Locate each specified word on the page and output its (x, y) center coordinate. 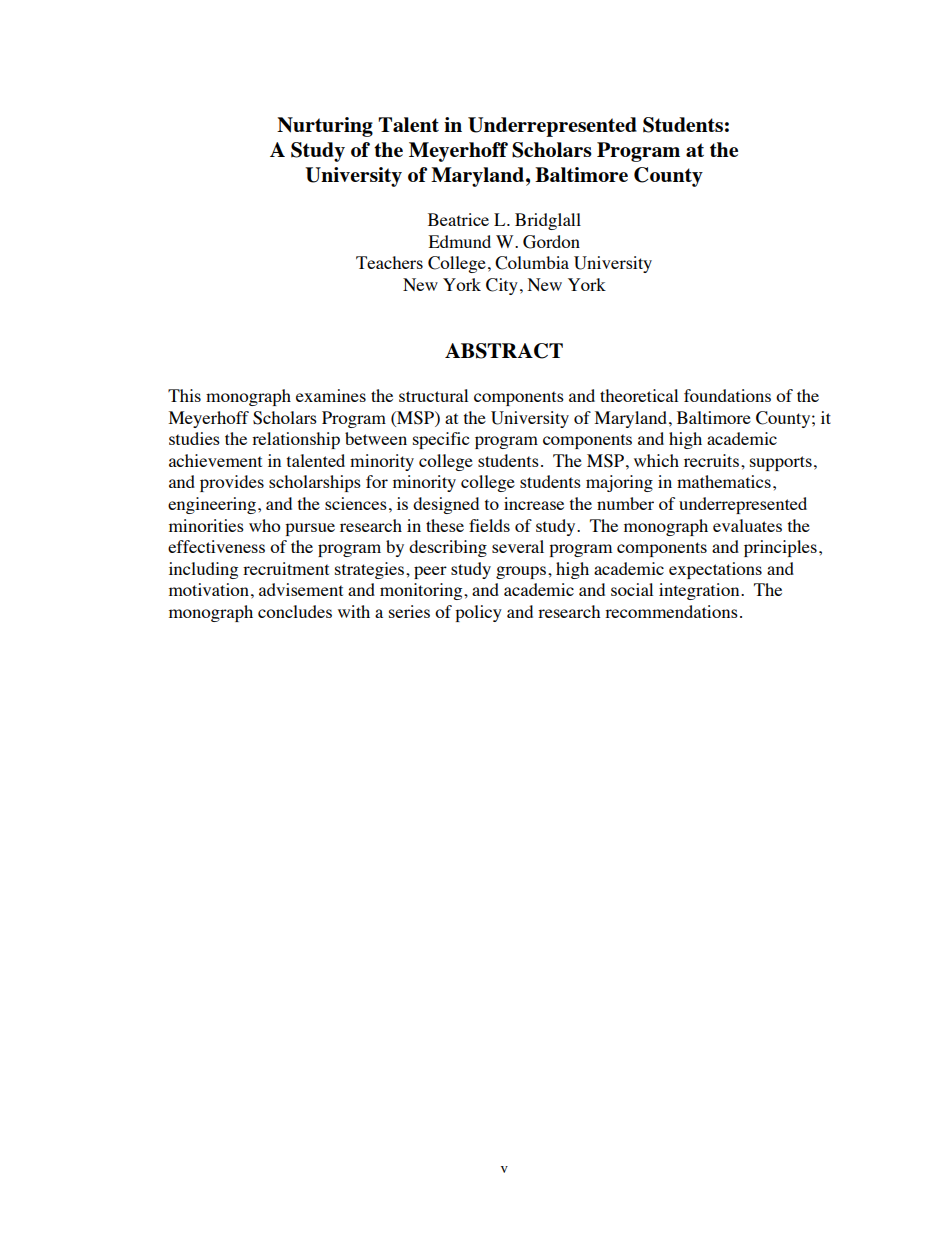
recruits (711, 460)
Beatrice (458, 219)
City (502, 286)
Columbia (532, 263)
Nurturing (325, 127)
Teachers (389, 262)
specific (441, 440)
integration (700, 591)
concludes (295, 611)
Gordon (551, 242)
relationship (296, 440)
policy (478, 613)
